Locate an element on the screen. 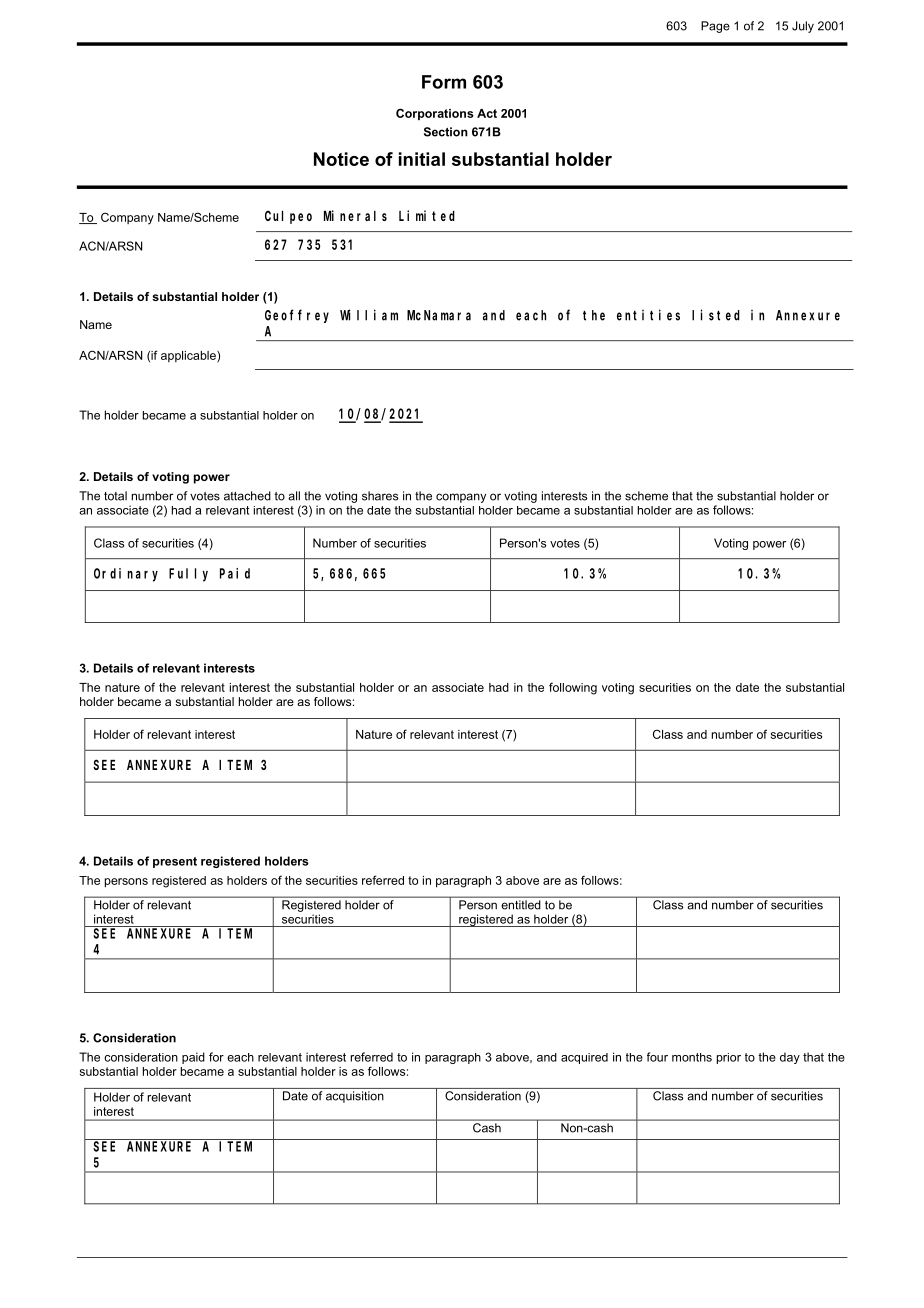  acquisition is located at coordinates (355, 1097).
